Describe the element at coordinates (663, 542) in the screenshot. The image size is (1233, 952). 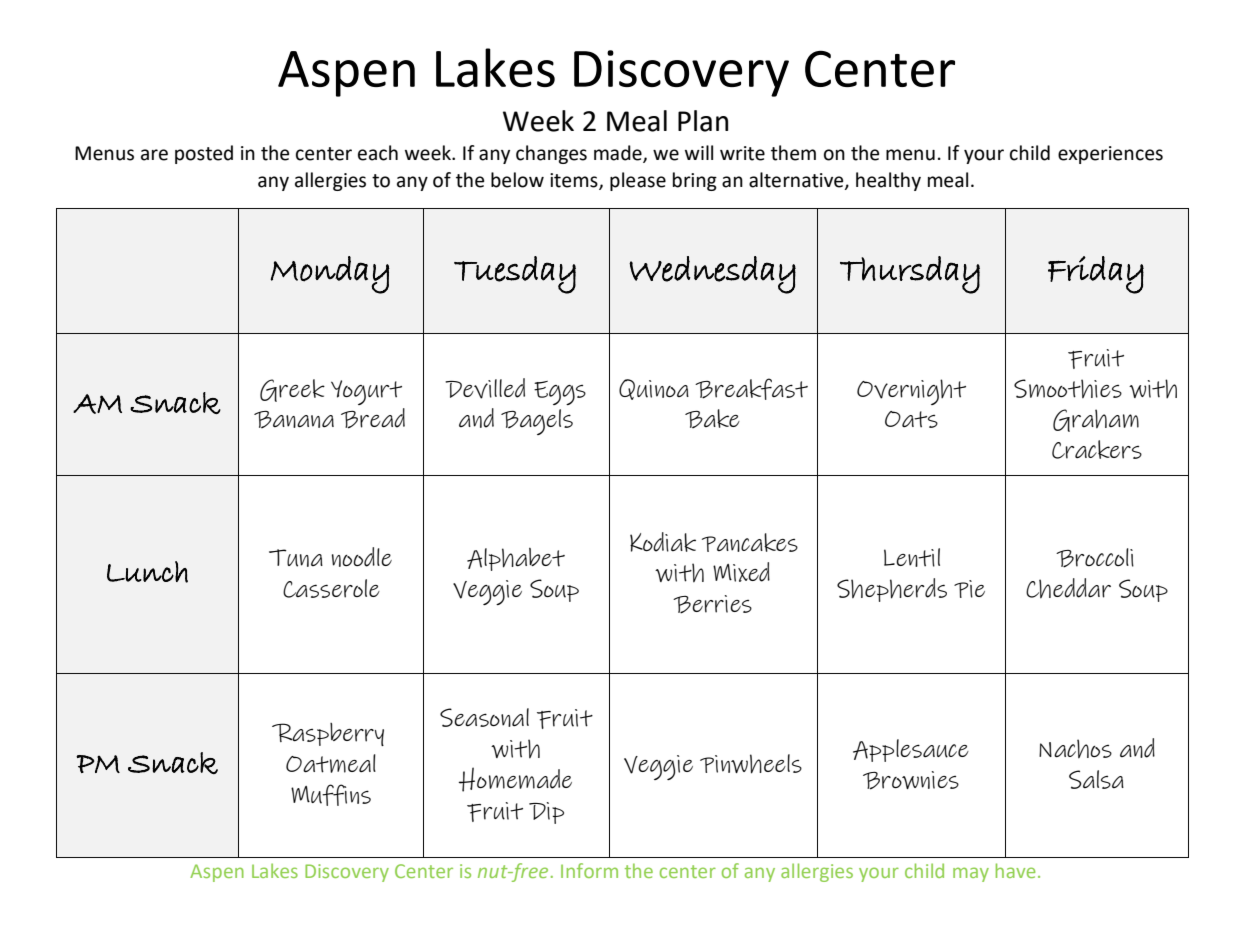
I see `Kodiak` at that location.
